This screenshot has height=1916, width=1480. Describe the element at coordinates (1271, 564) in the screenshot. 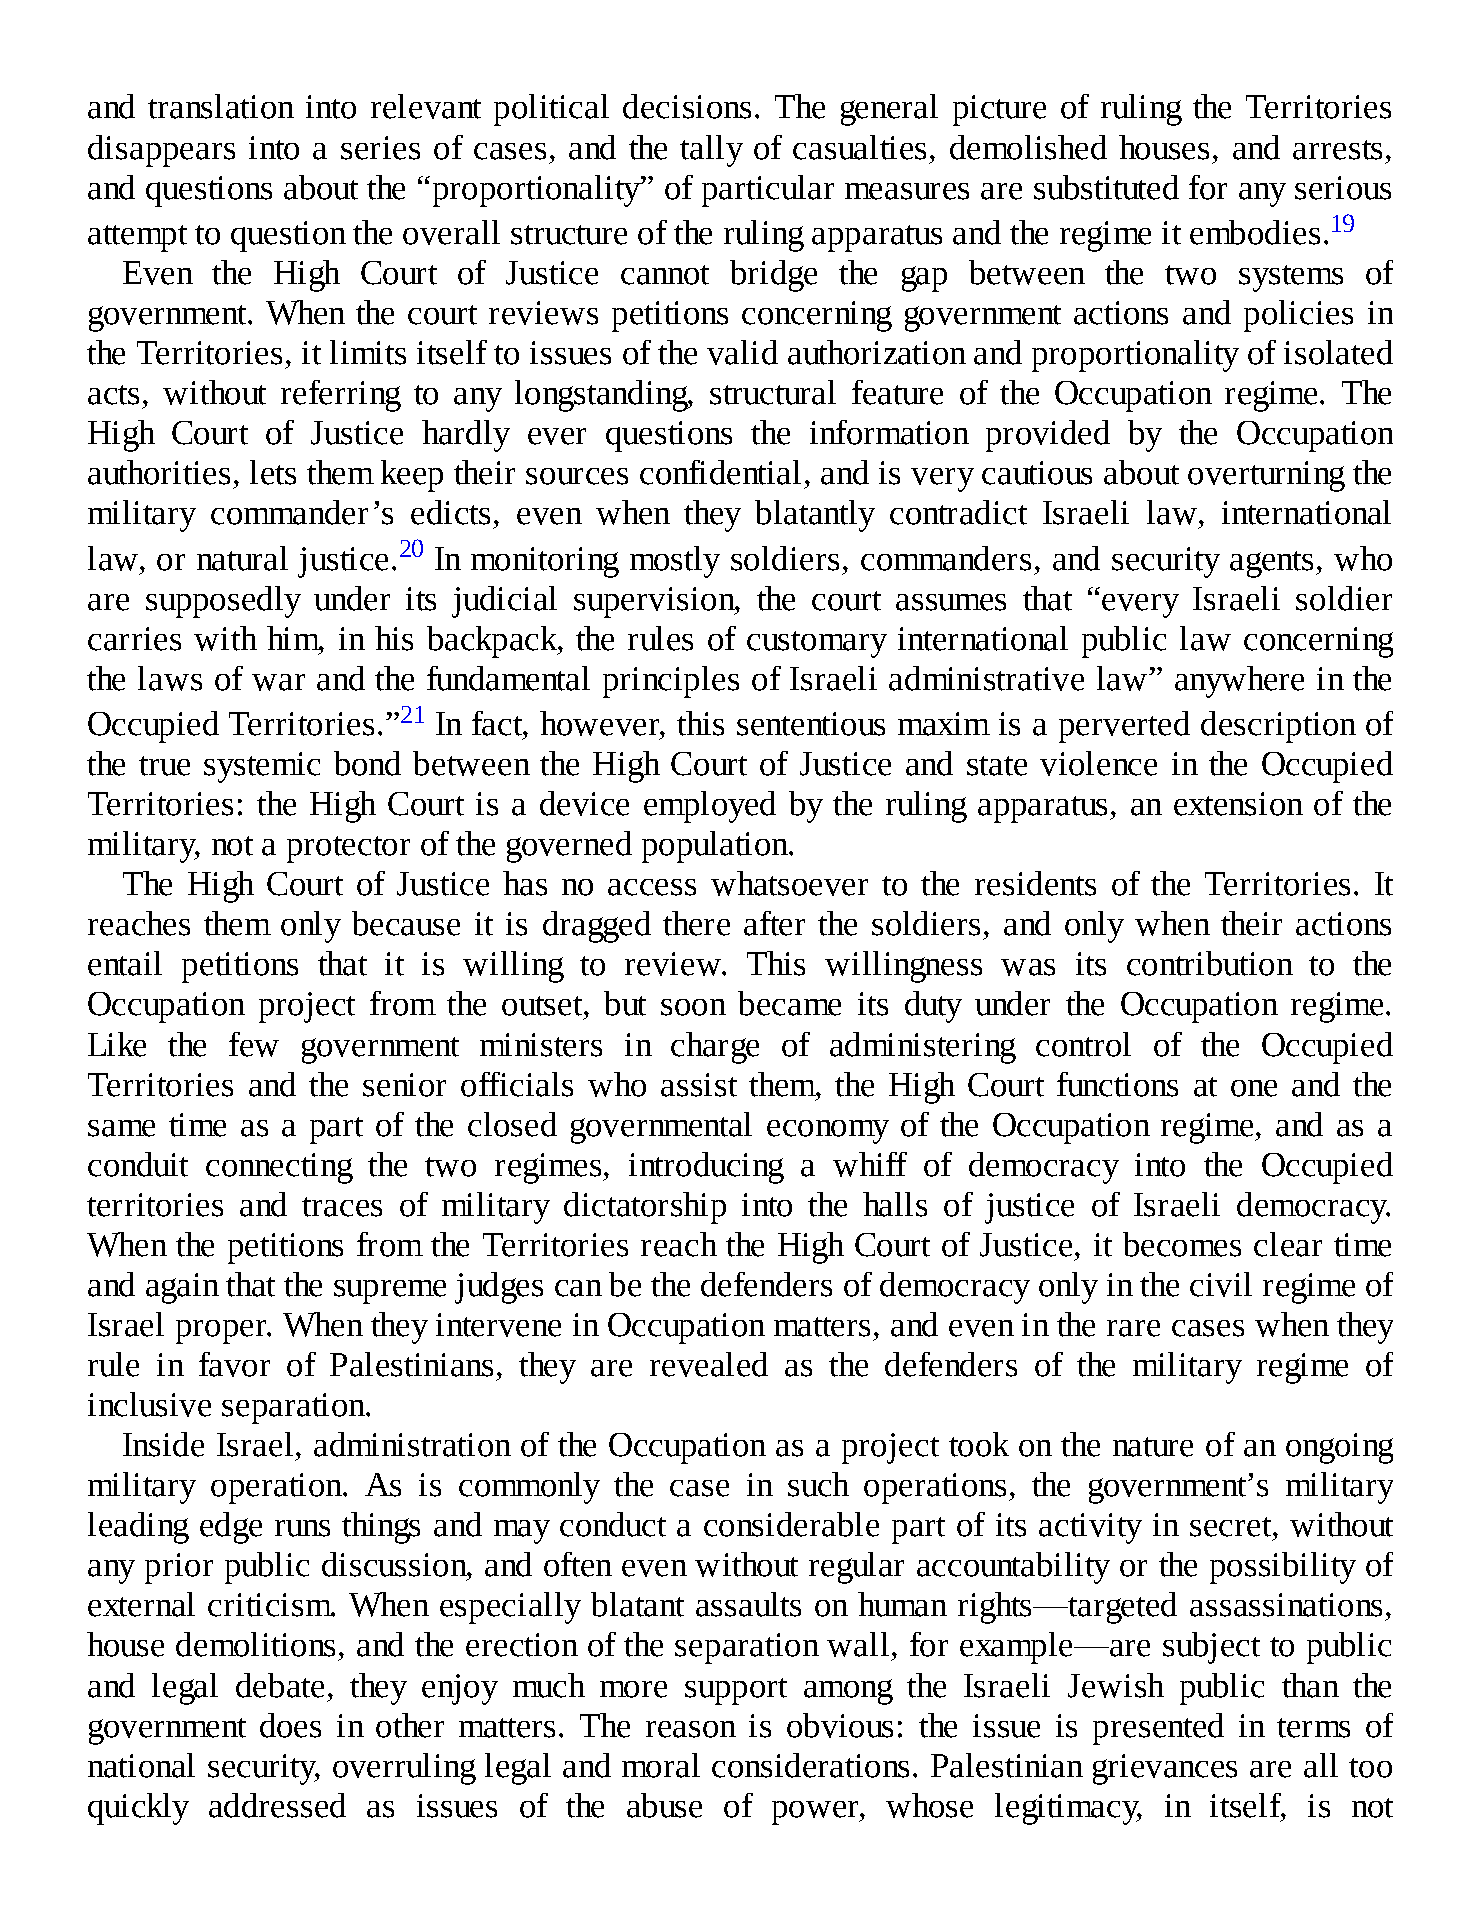

I see `agents` at that location.
